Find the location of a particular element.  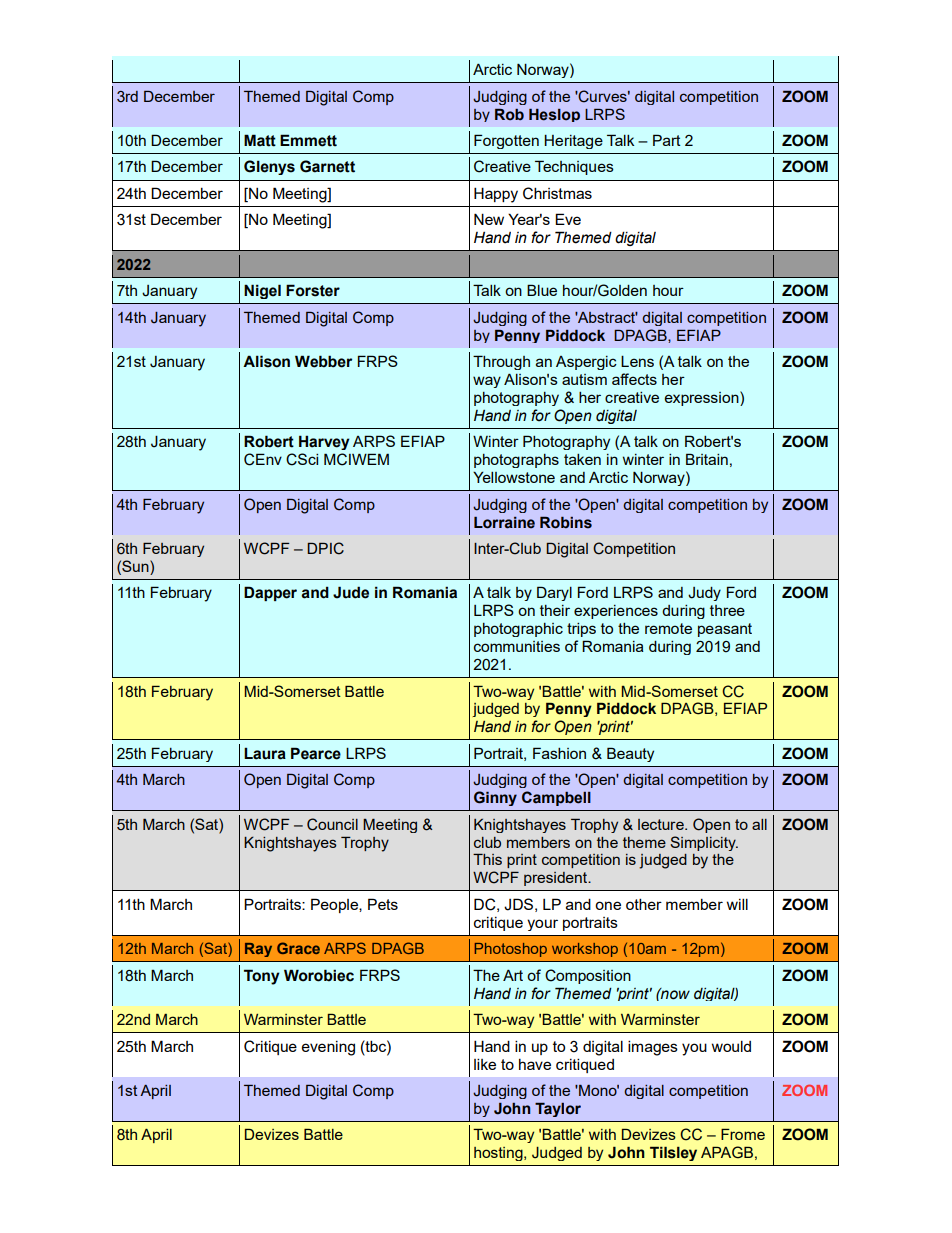

Through is located at coordinates (501, 362).
